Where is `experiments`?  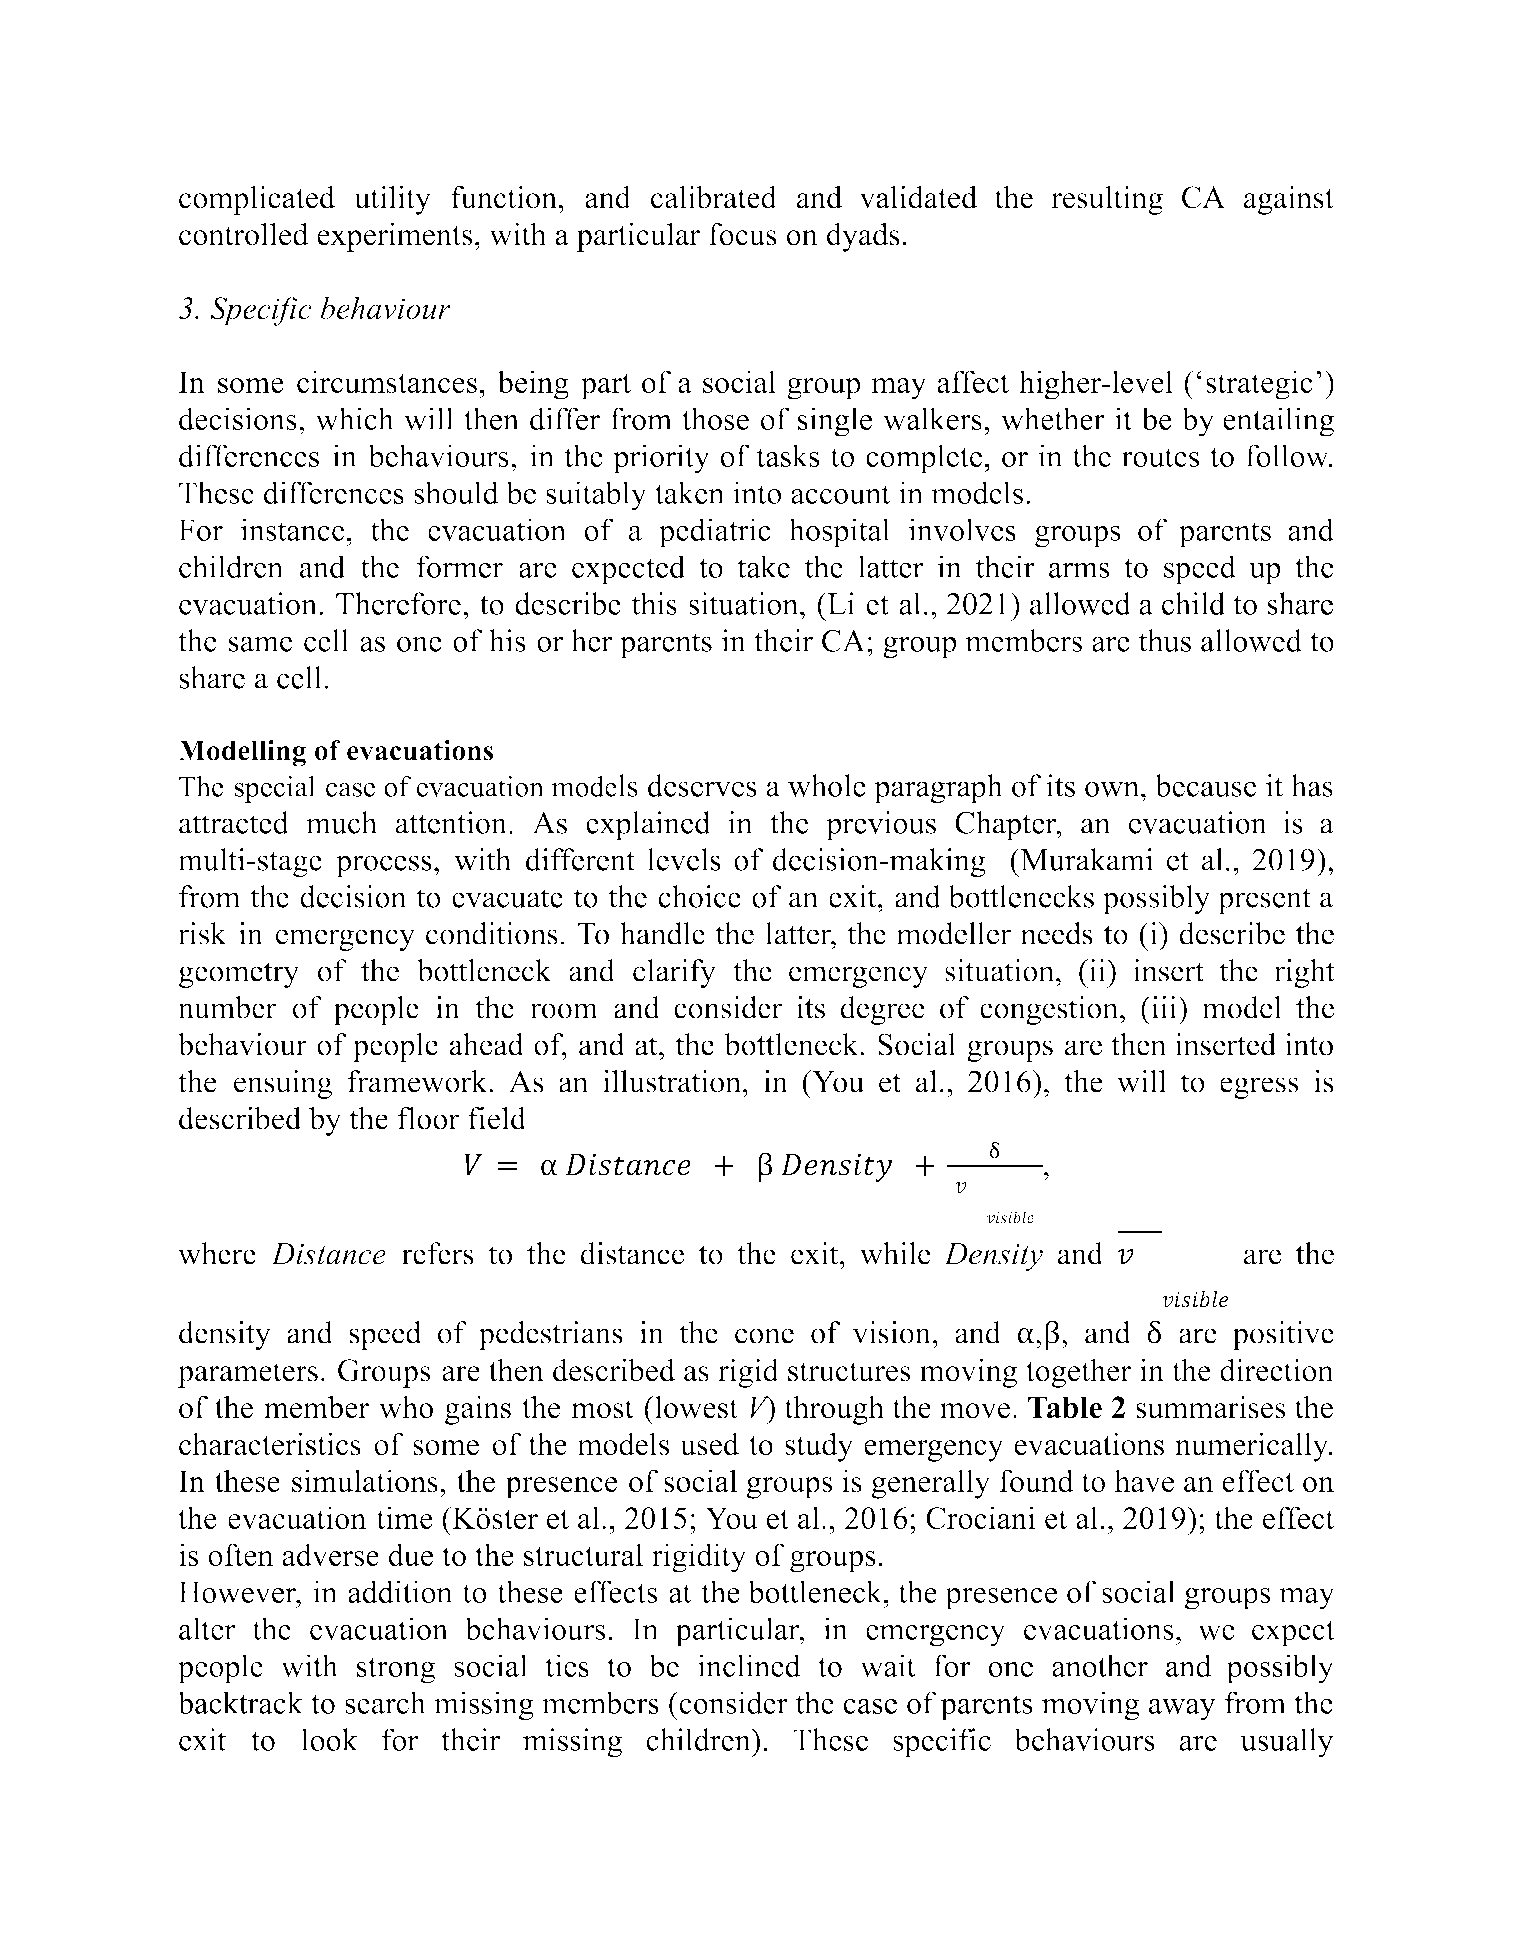 experiments is located at coordinates (394, 237).
